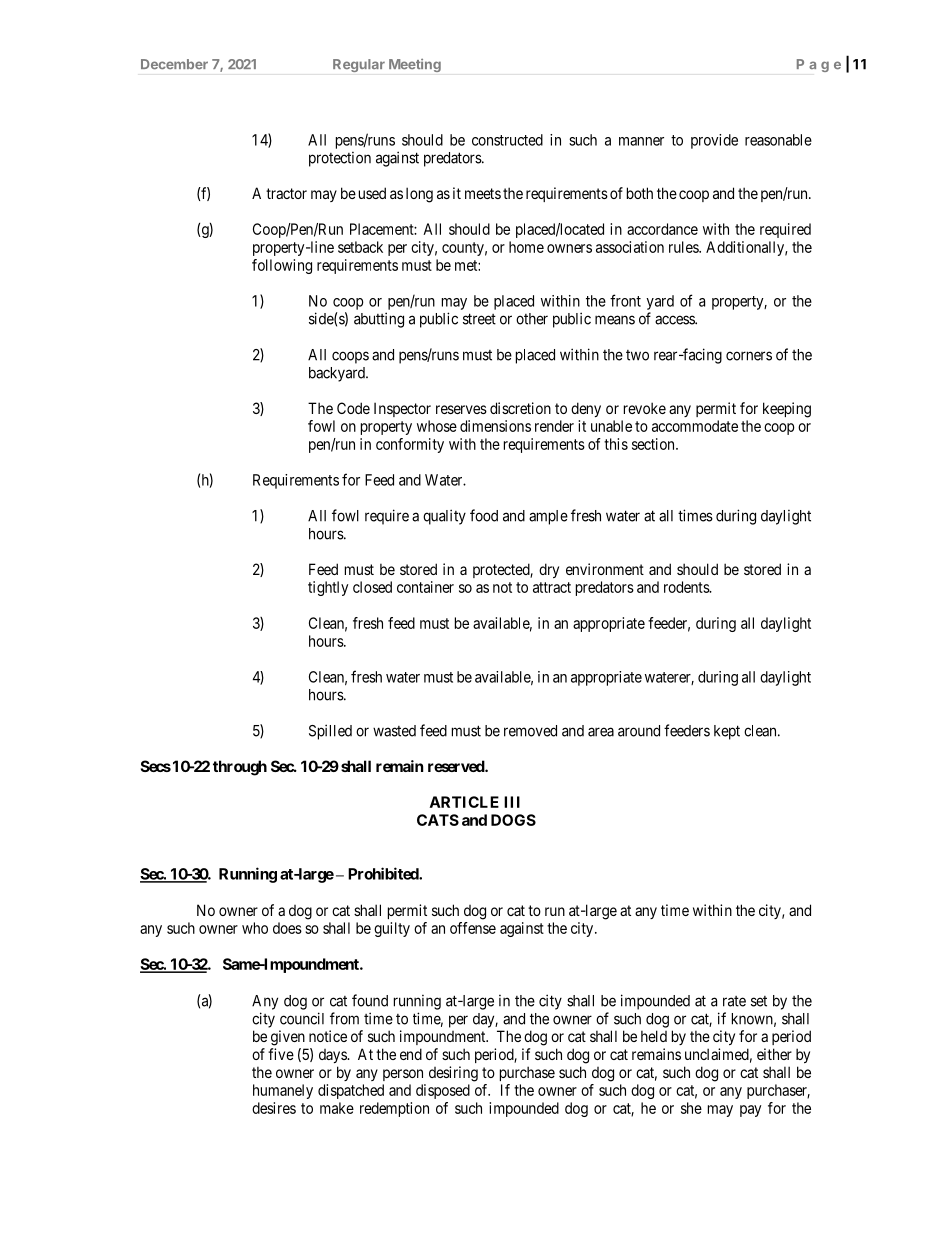  What do you see at coordinates (691, 1108) in the page?
I see `she` at bounding box center [691, 1108].
